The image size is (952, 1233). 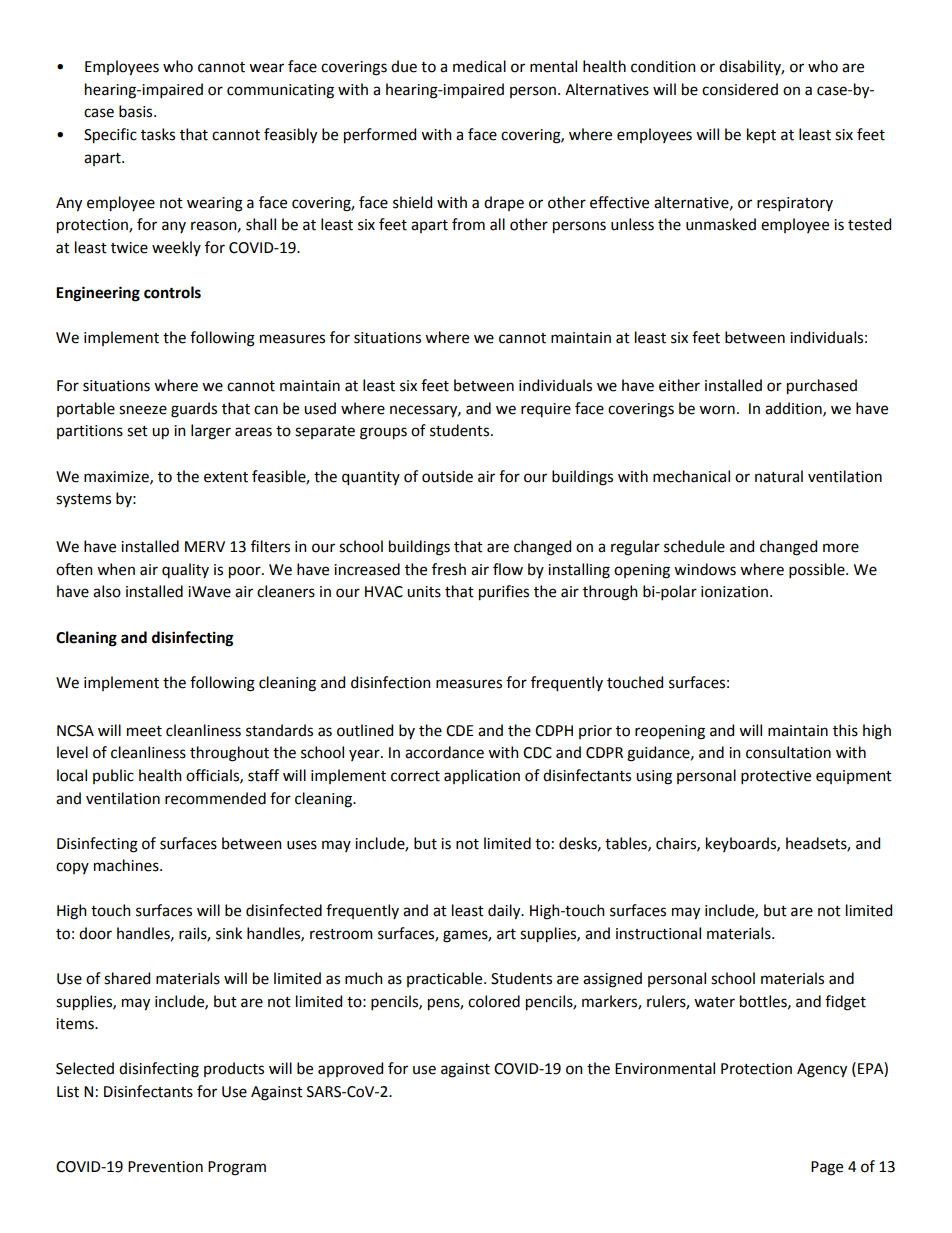 I want to click on tasks, so click(x=158, y=134).
